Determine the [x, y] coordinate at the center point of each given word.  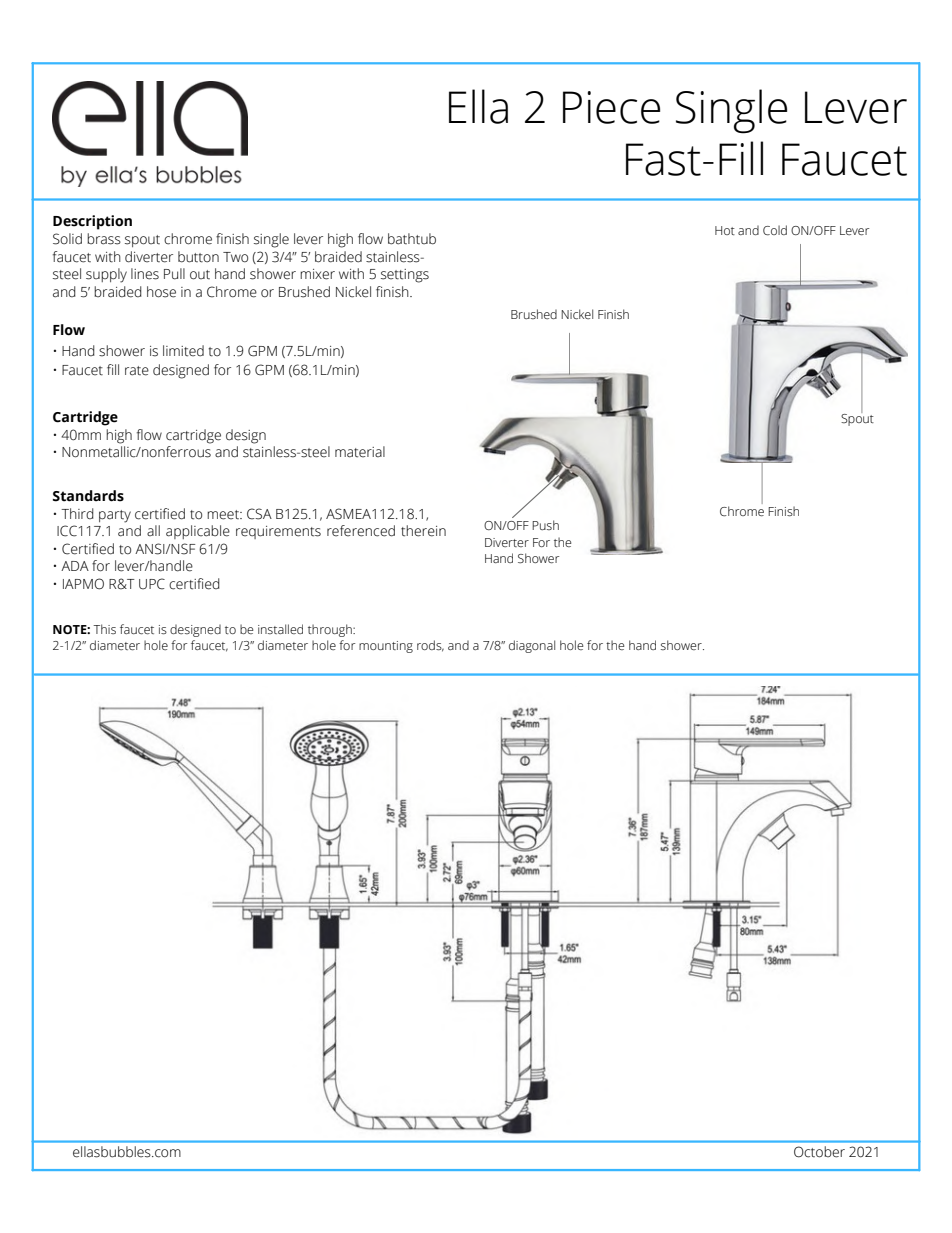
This [104, 629]
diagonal [532, 646]
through [331, 630]
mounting [386, 647]
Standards [88, 496]
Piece [611, 107]
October [819, 1152]
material [360, 452]
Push [545, 525]
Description [92, 222]
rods [430, 646]
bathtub [412, 239]
